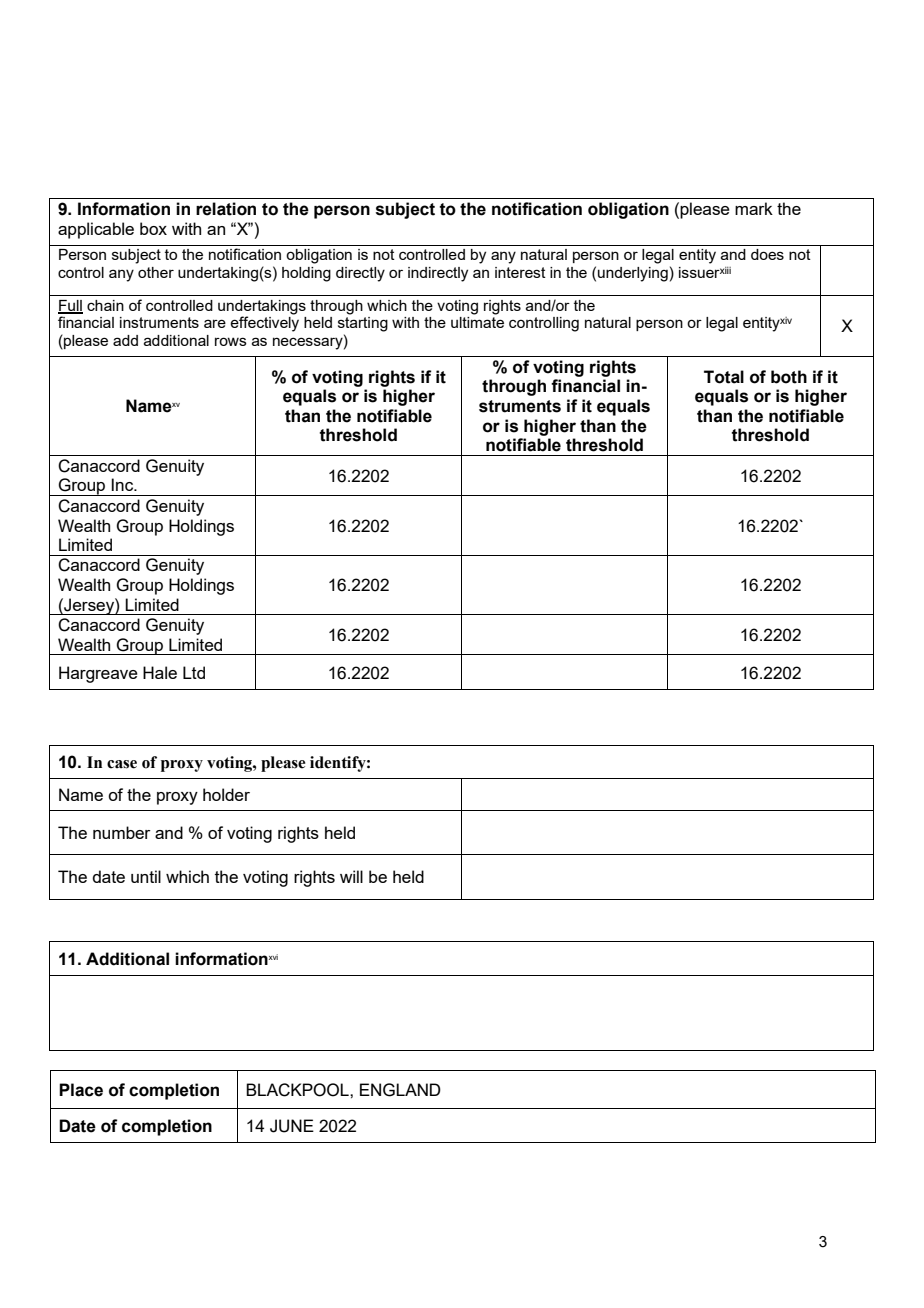 This image has height=1308, width=924. What do you see at coordinates (724, 377) in the image?
I see `Total` at bounding box center [724, 377].
